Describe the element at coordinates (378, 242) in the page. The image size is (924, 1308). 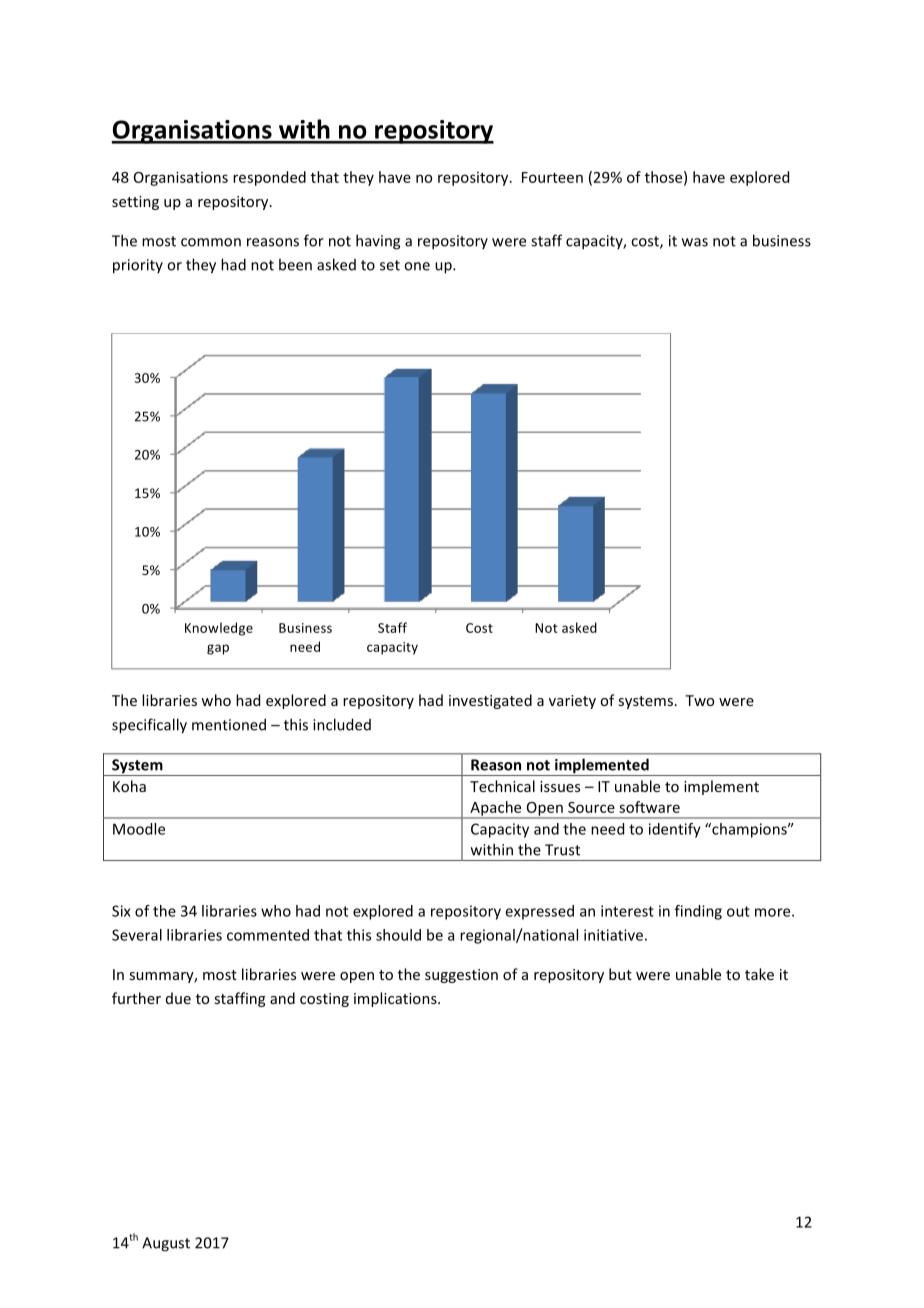
I see `having` at that location.
